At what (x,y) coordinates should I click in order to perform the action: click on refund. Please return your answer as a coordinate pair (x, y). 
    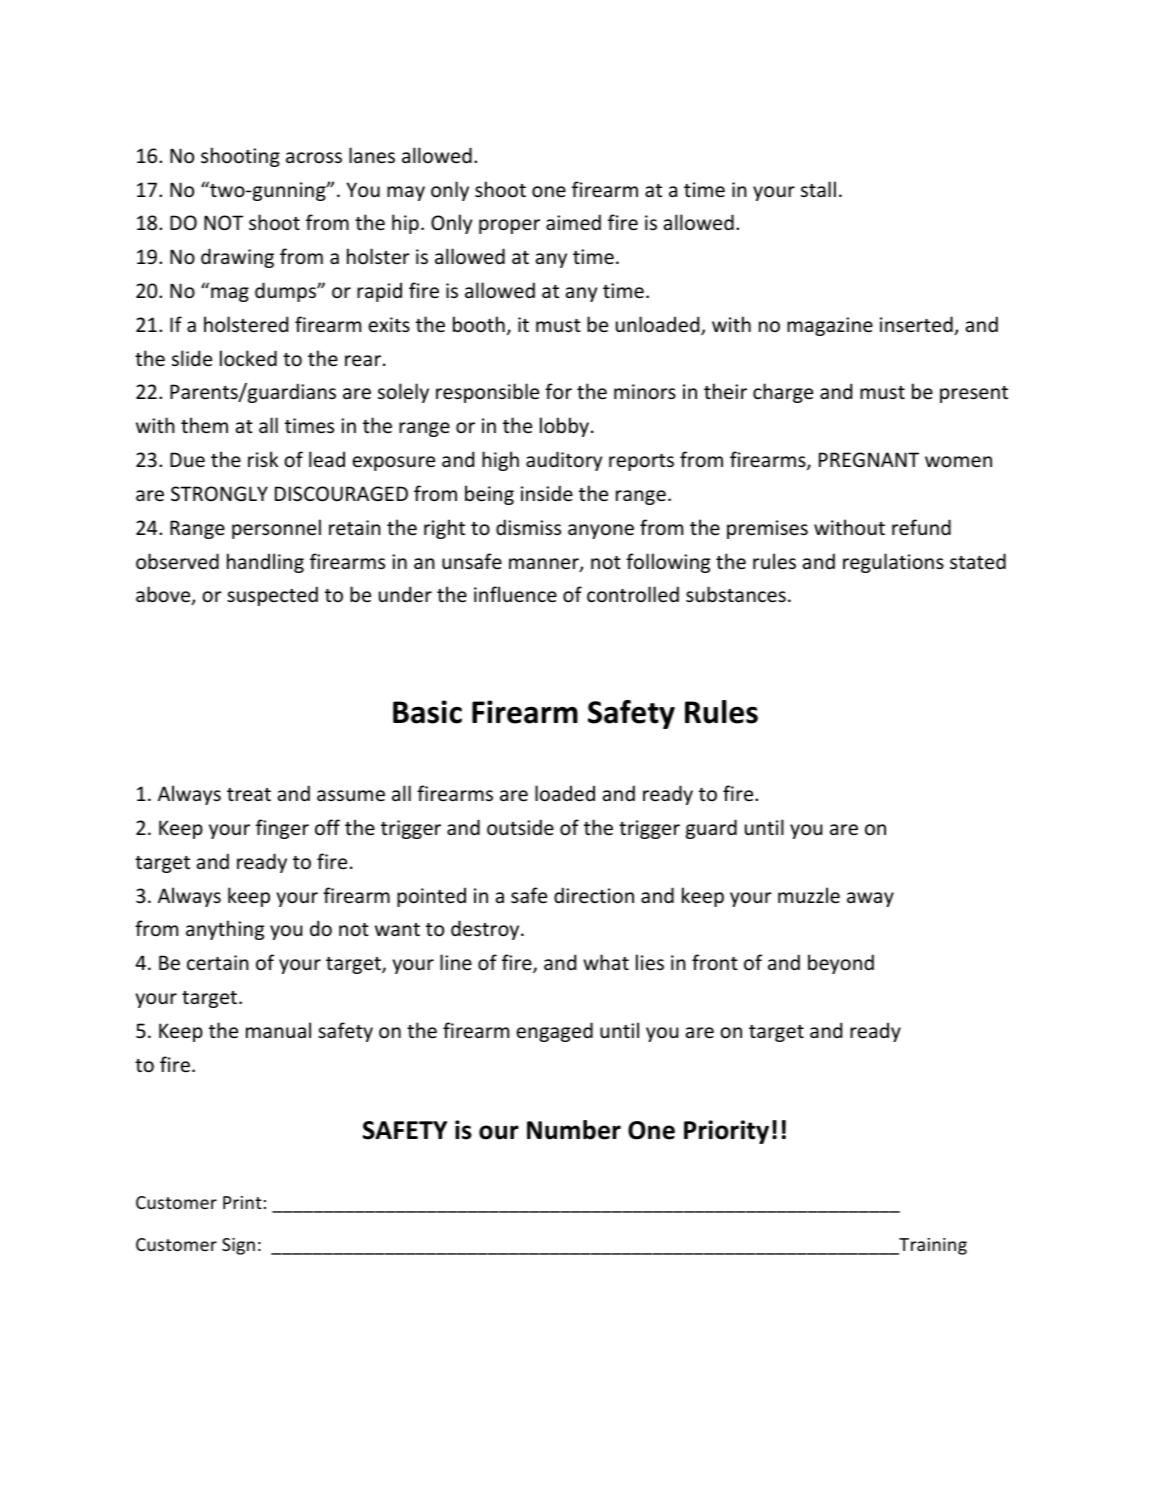
    Looking at the image, I should click on (921, 527).
